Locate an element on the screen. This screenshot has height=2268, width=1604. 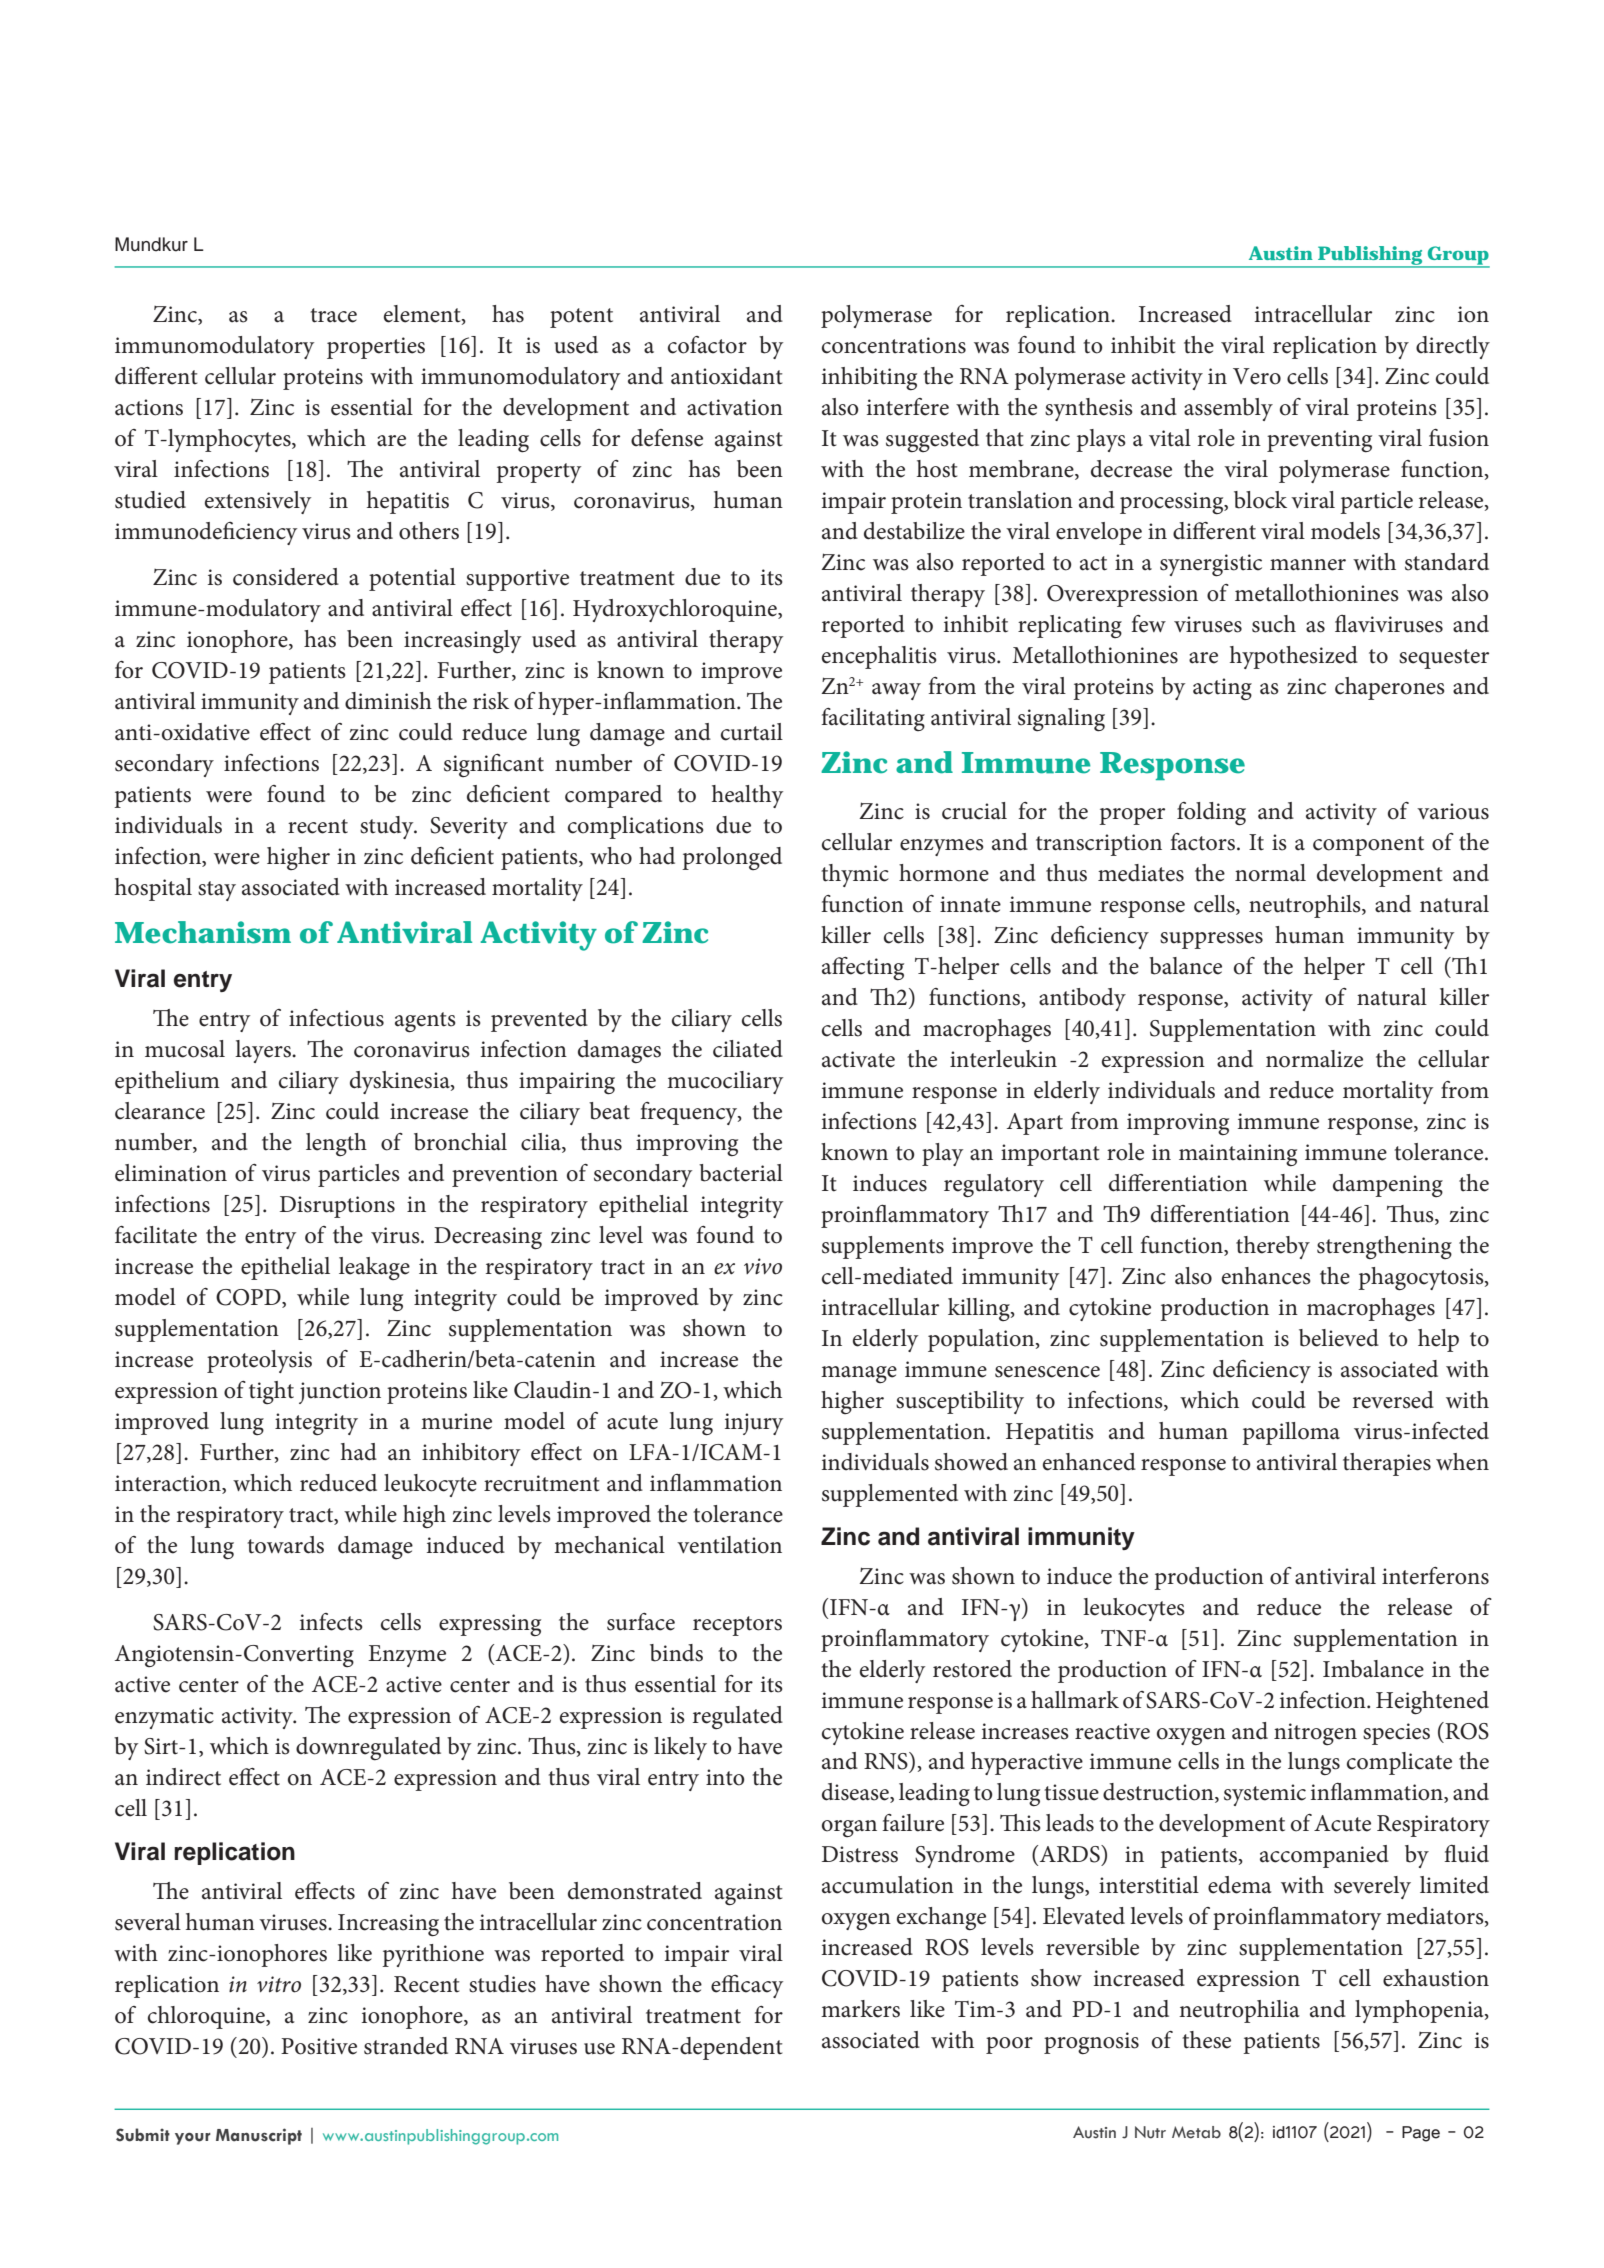
component is located at coordinates (1368, 846).
